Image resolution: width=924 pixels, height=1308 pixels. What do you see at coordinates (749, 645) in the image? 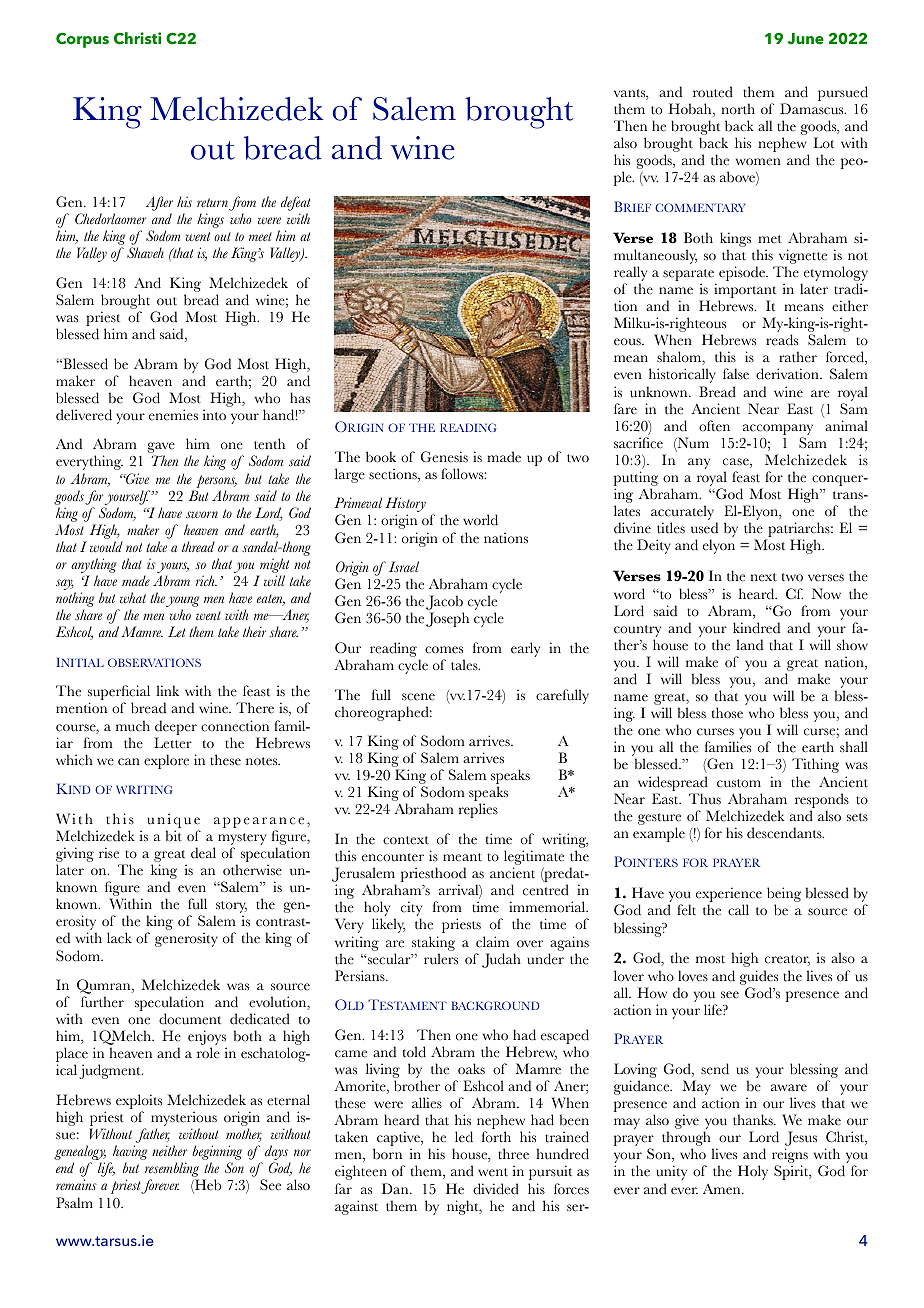
I see `land` at bounding box center [749, 645].
